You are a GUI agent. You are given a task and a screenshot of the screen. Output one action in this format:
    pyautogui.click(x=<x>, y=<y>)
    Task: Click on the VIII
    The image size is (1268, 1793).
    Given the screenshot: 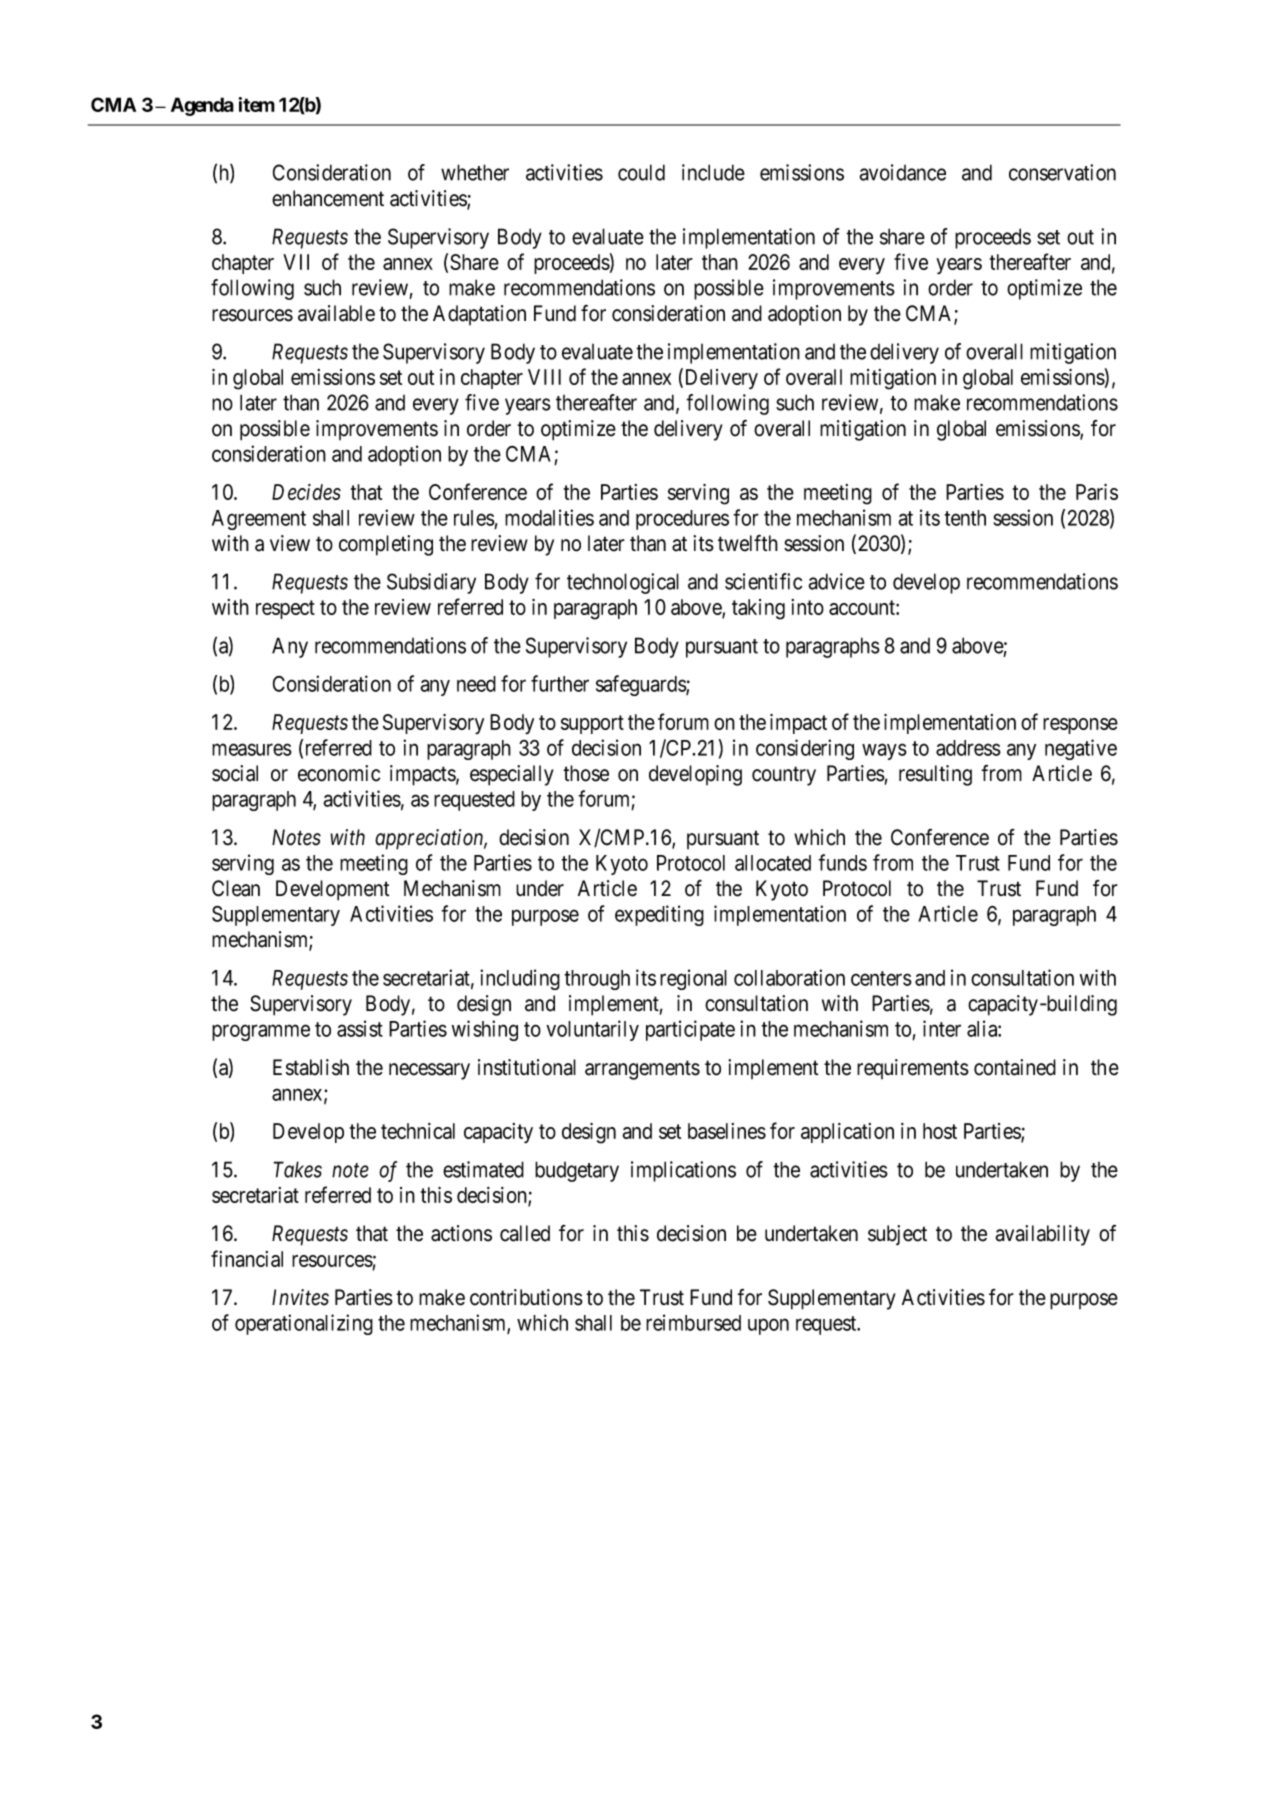 What is the action you would take?
    pyautogui.click(x=544, y=377)
